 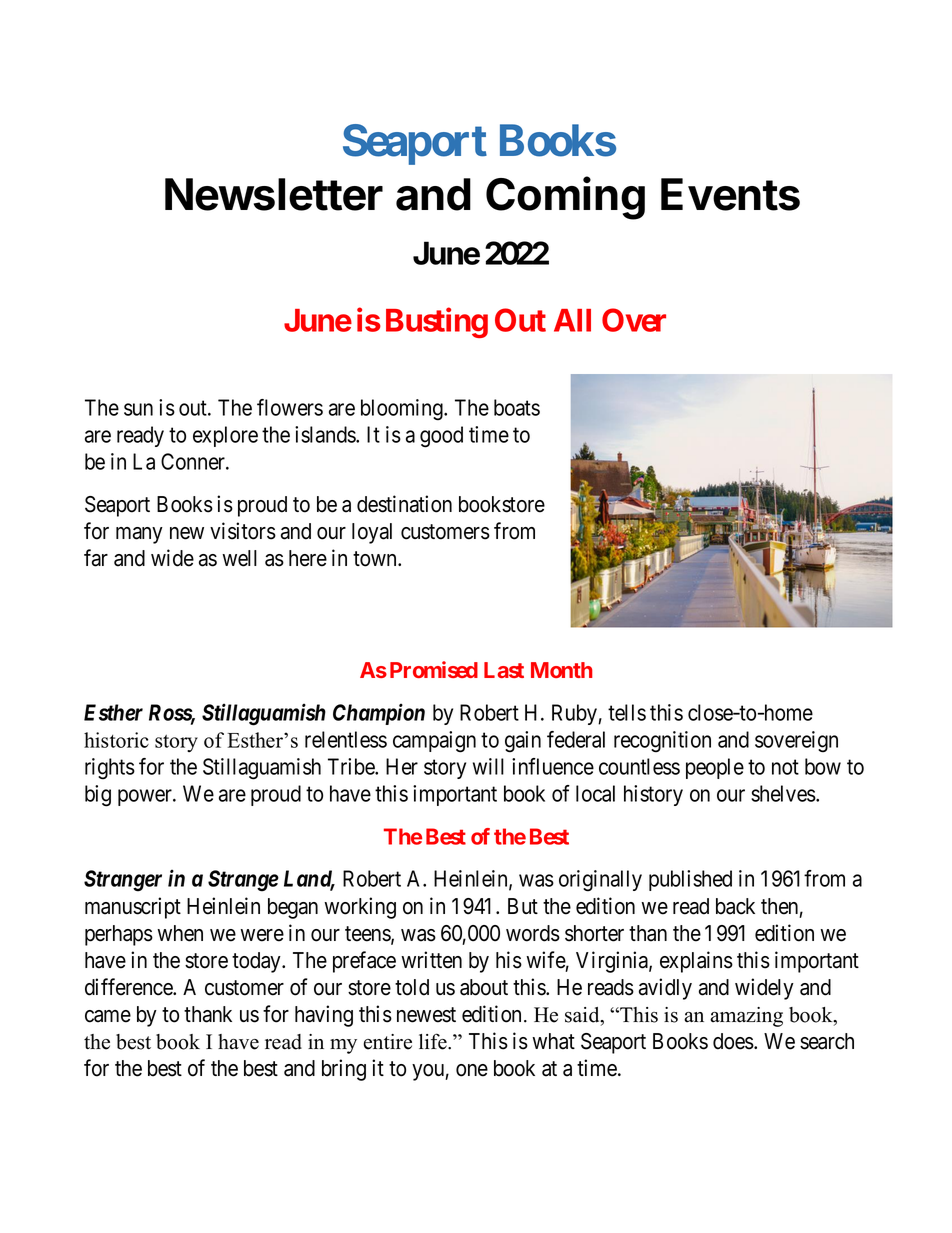 I want to click on Events, so click(x=730, y=194).
